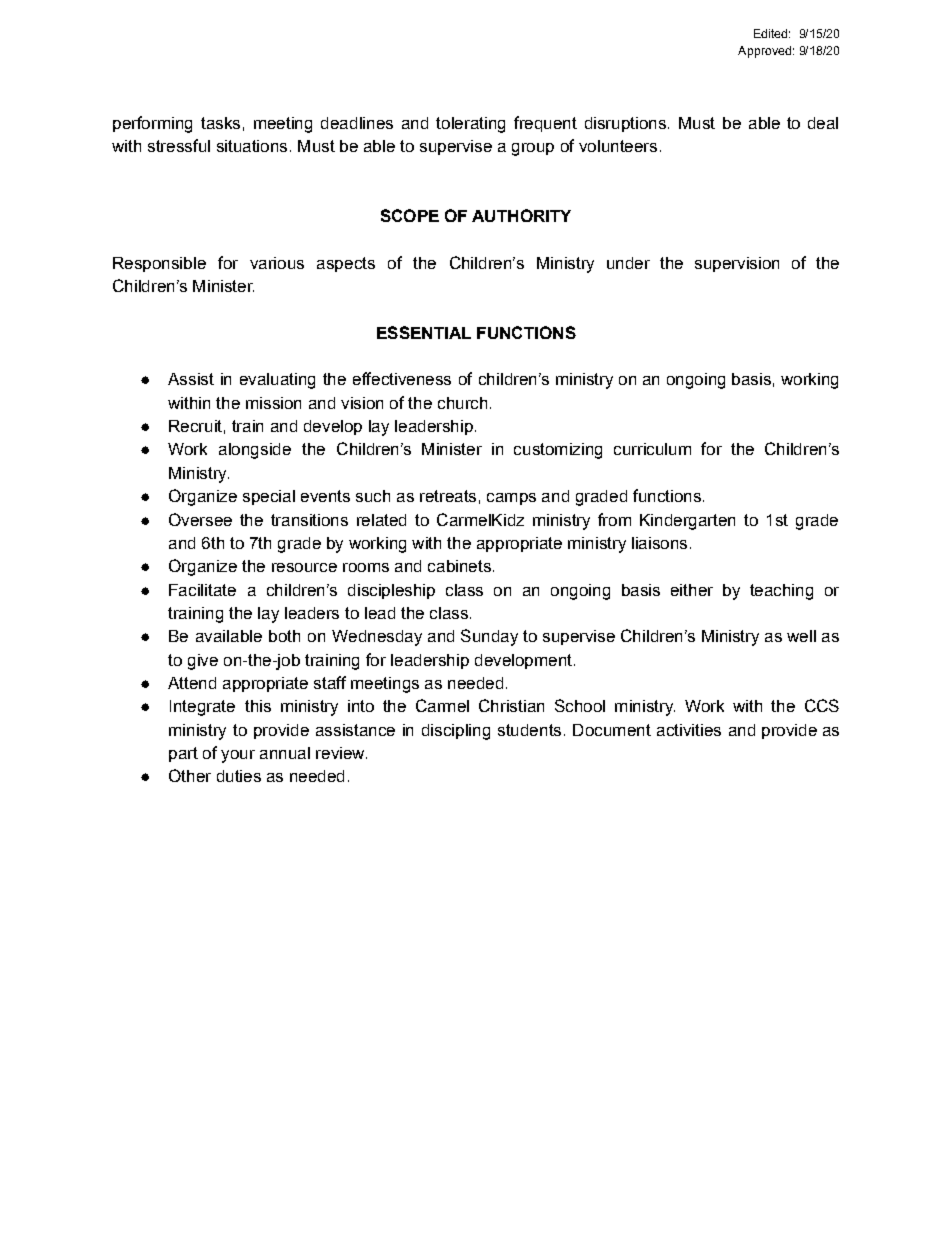 This image has height=1233, width=952. Describe the element at coordinates (277, 263) in the image. I see `various` at that location.
